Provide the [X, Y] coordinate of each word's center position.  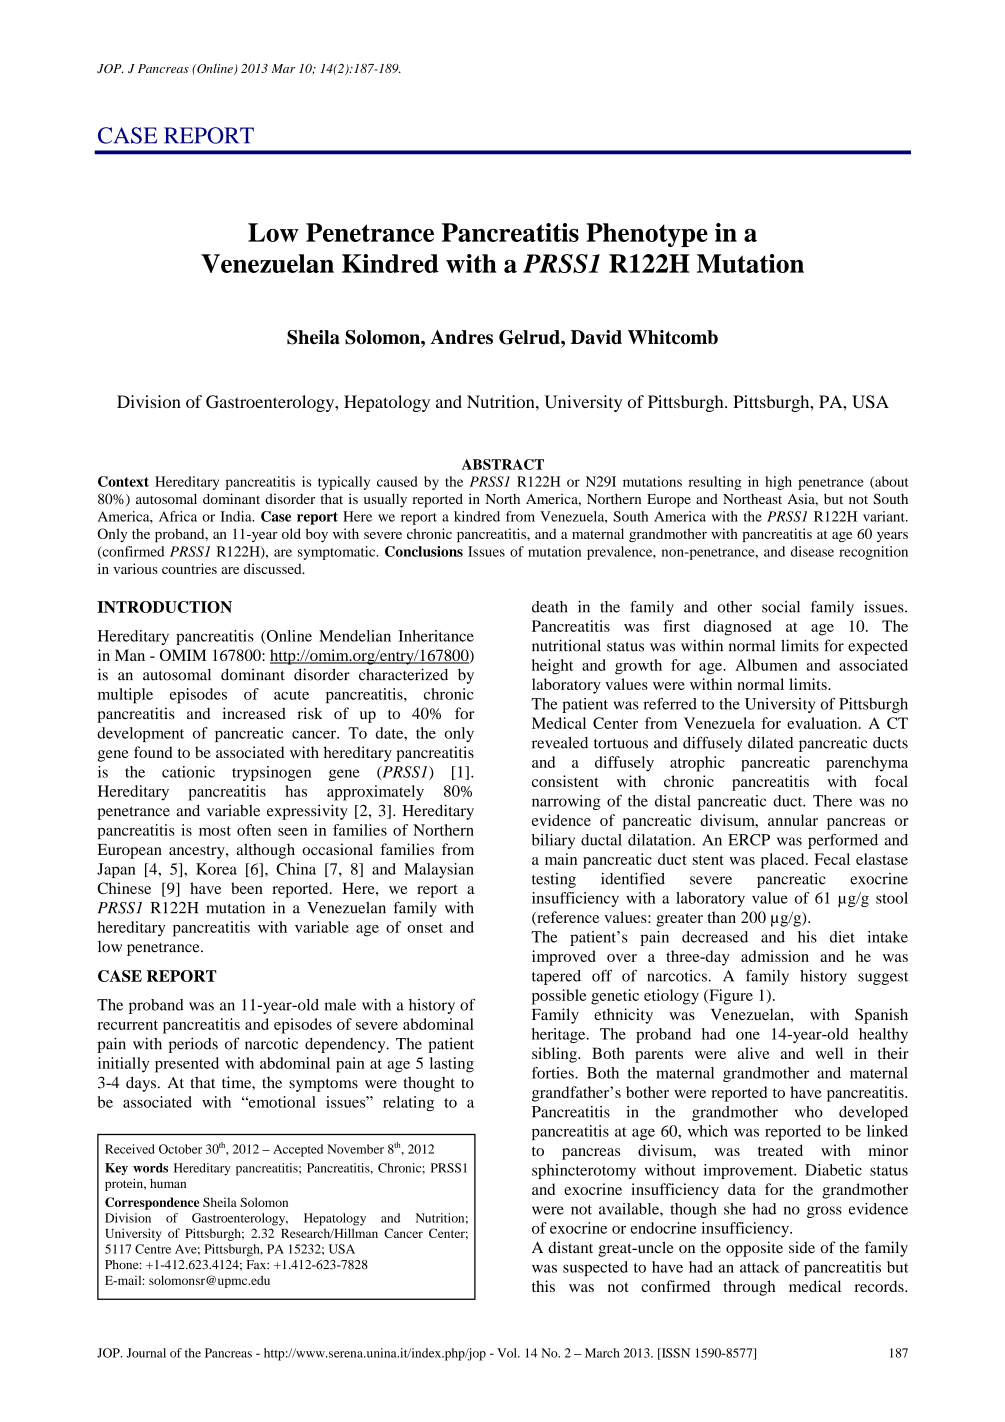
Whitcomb [673, 337]
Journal [146, 1353]
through [749, 1288]
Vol [508, 1353]
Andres [461, 337]
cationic [188, 772]
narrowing [566, 802]
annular [793, 820]
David [596, 337]
